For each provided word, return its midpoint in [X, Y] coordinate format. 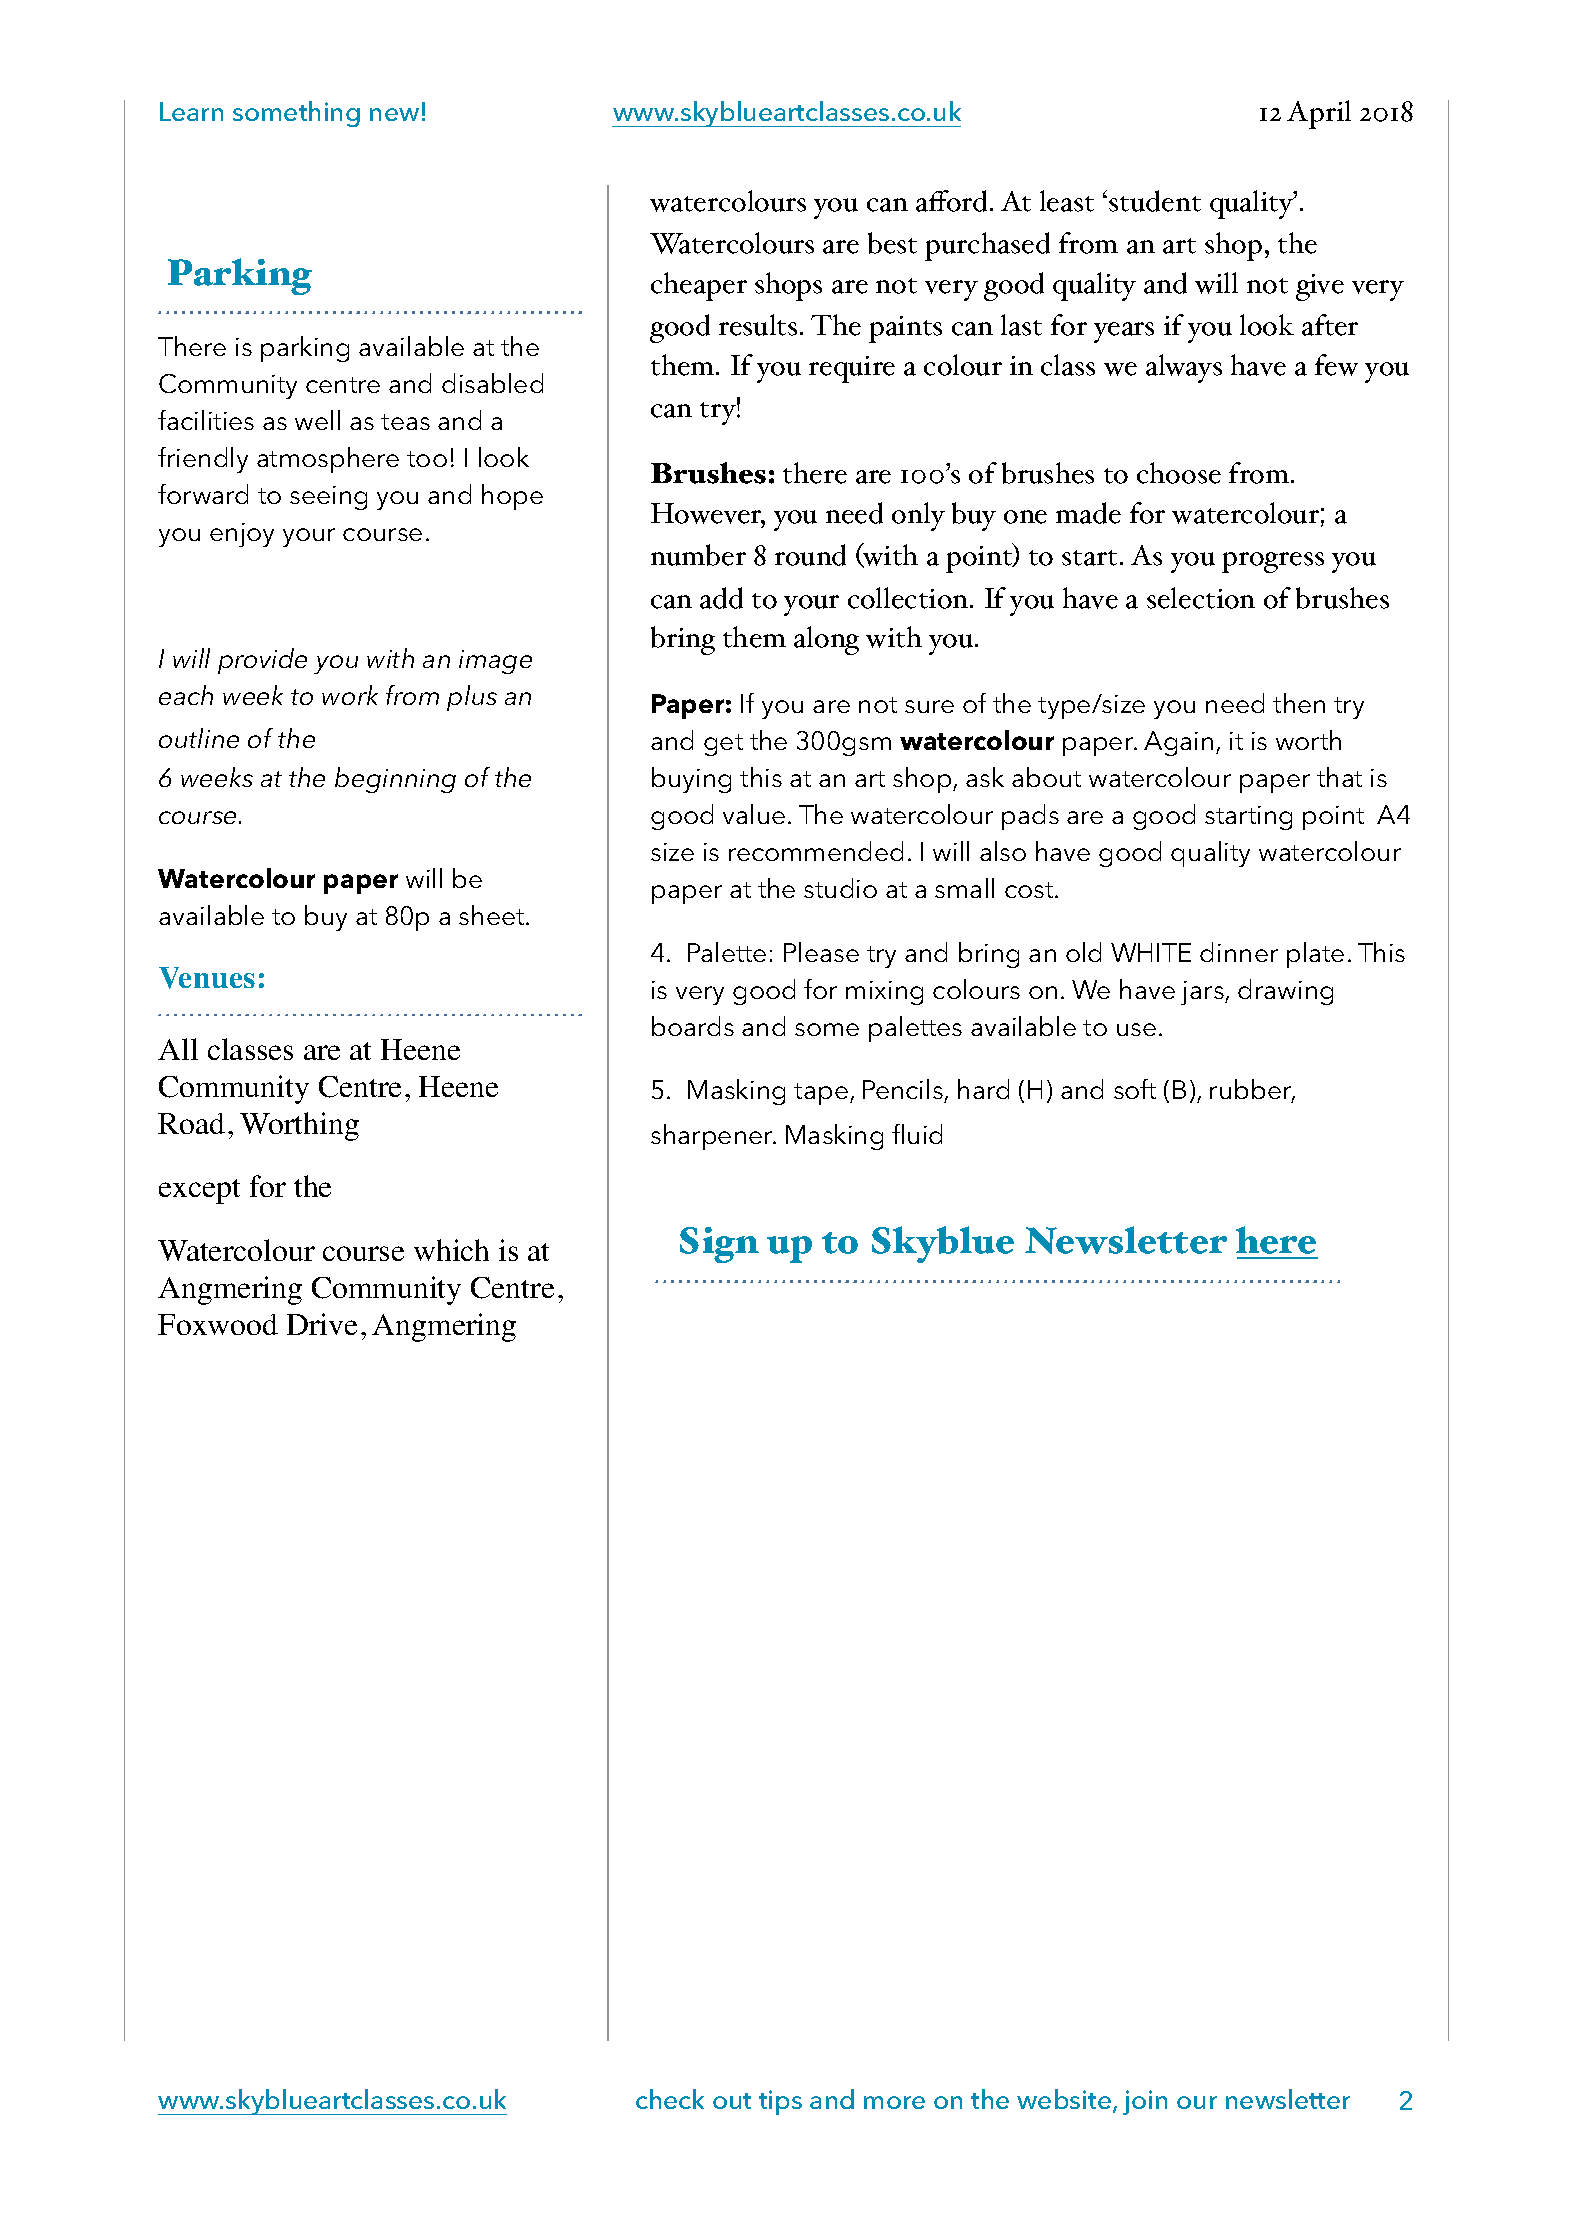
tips [780, 2102]
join [1145, 2102]
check [670, 2099]
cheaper [699, 286]
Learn [191, 111]
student [1155, 201]
